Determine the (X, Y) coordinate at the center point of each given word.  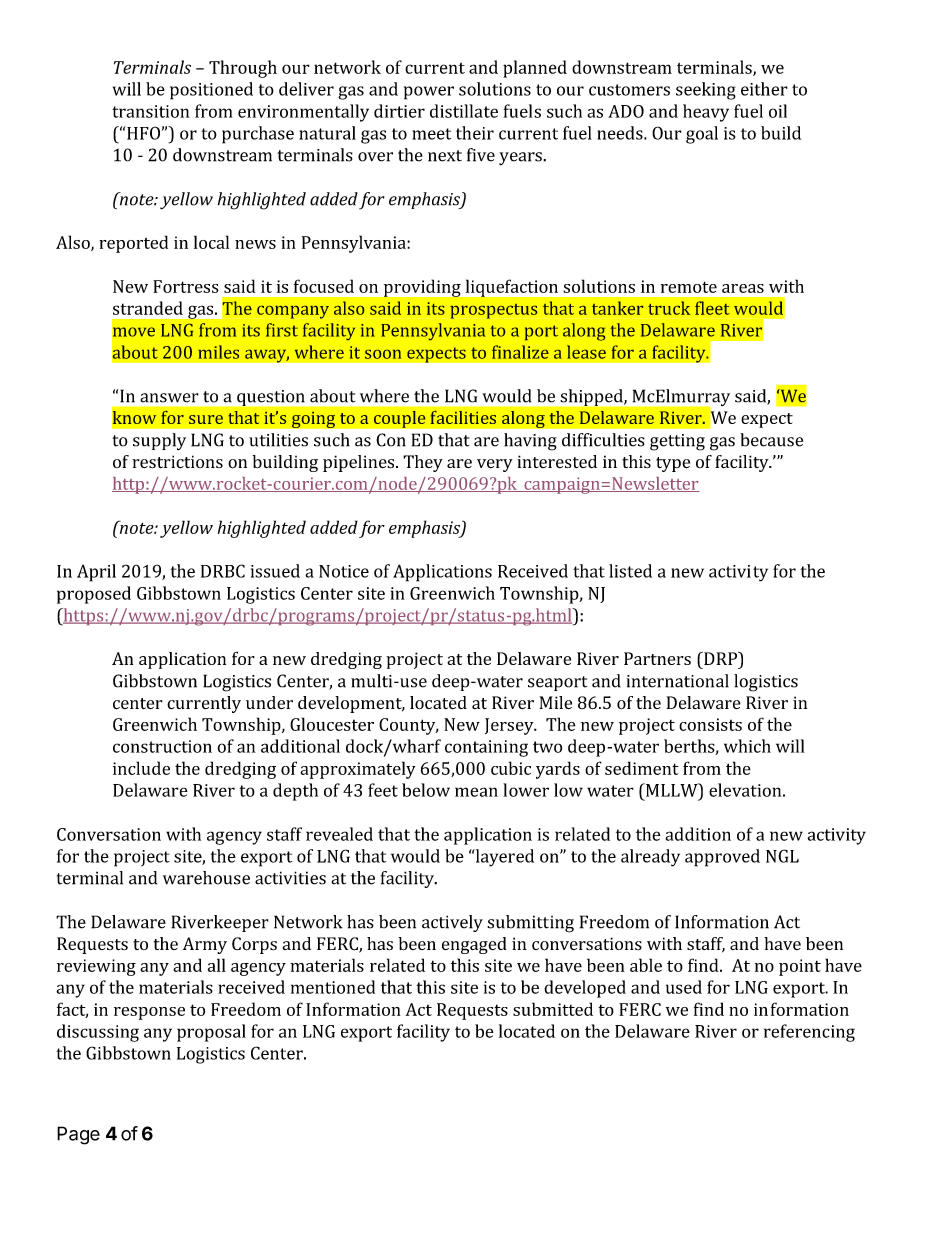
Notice (344, 571)
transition (151, 111)
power (429, 93)
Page (78, 1135)
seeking (706, 91)
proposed (94, 595)
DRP (720, 658)
